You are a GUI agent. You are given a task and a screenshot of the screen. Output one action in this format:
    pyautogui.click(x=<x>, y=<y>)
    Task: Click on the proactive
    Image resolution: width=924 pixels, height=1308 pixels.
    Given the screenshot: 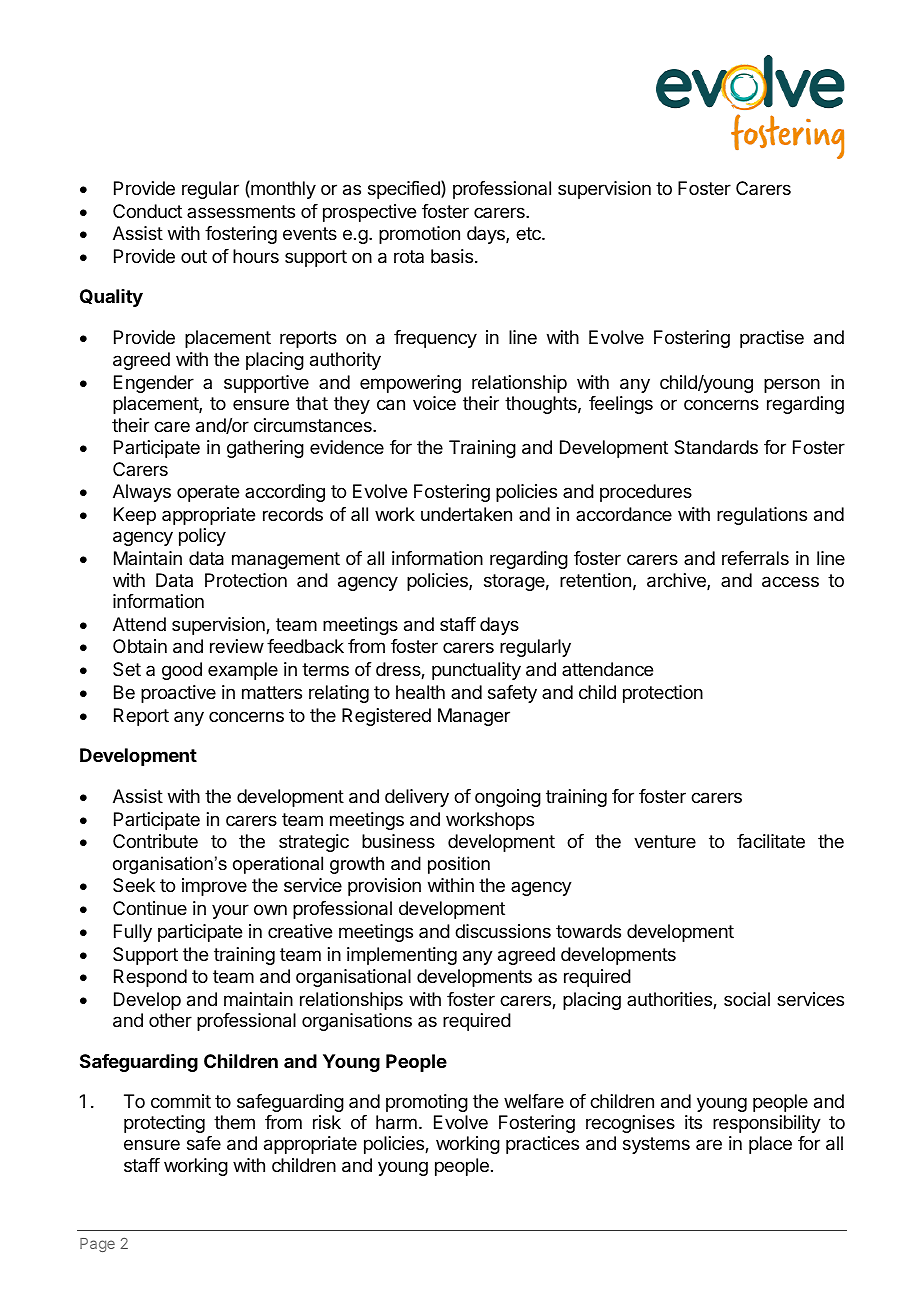 What is the action you would take?
    pyautogui.click(x=178, y=694)
